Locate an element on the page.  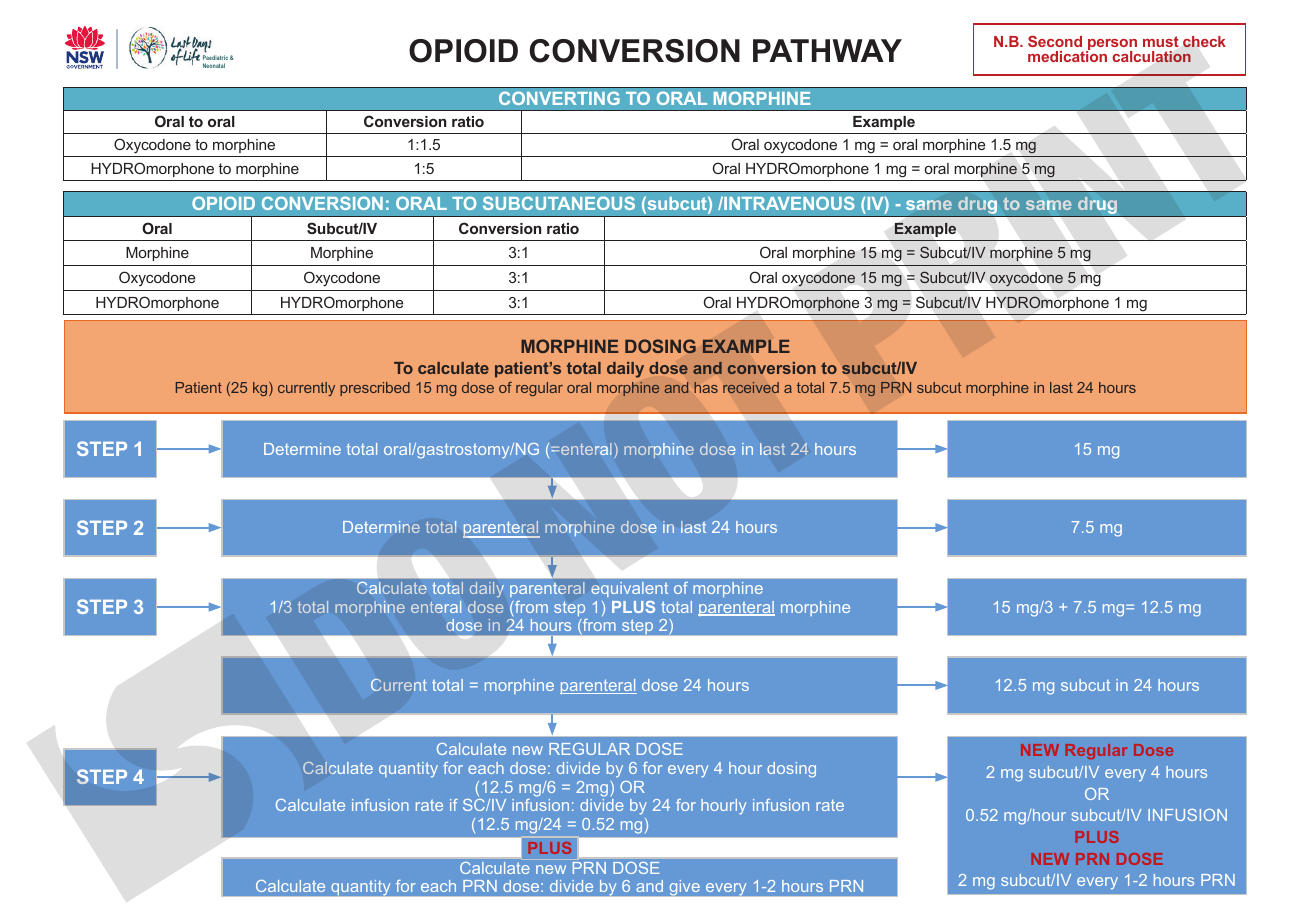
must is located at coordinates (1161, 41).
